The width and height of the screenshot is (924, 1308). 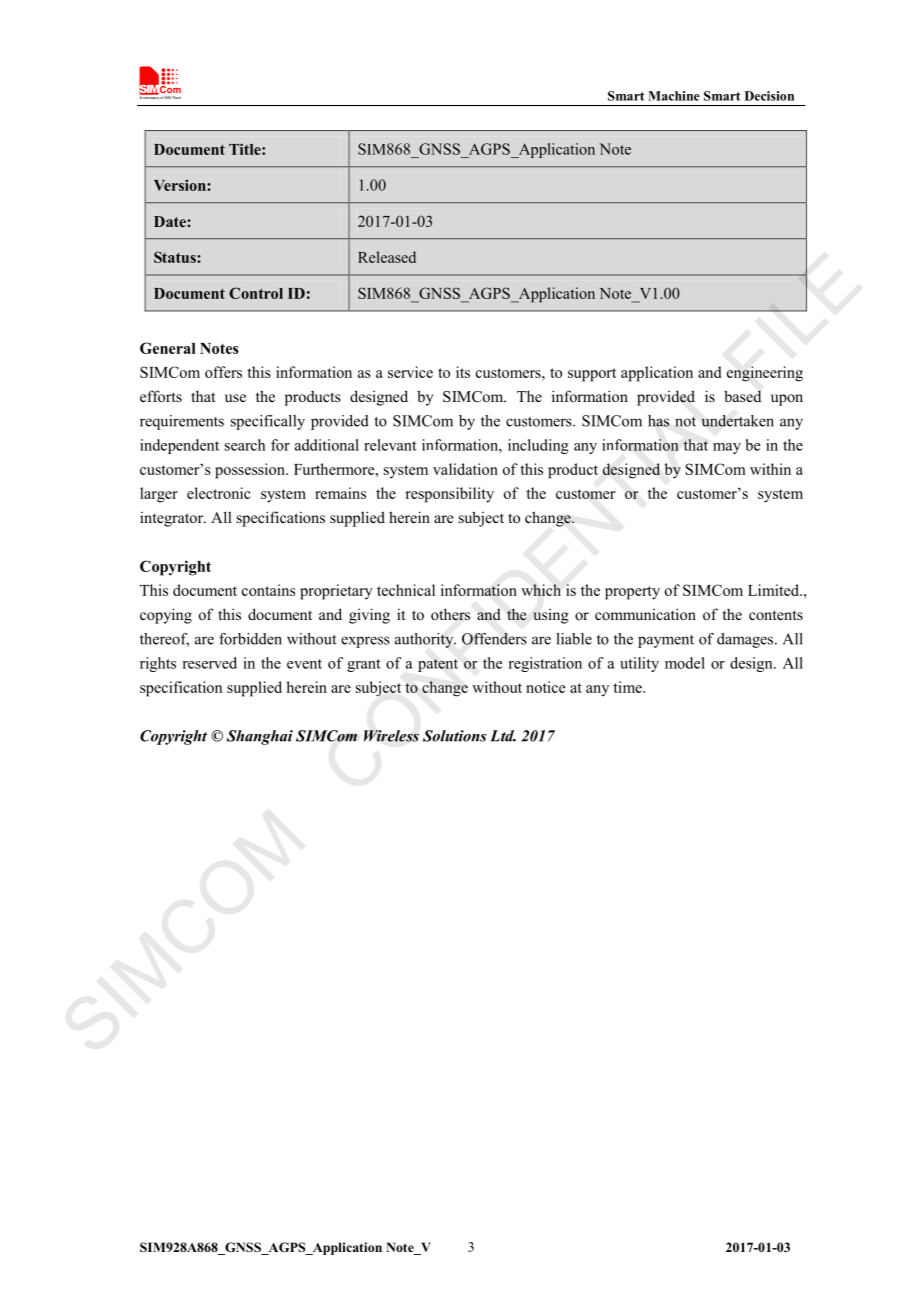 What do you see at coordinates (455, 736) in the screenshot?
I see `Solutions` at bounding box center [455, 736].
